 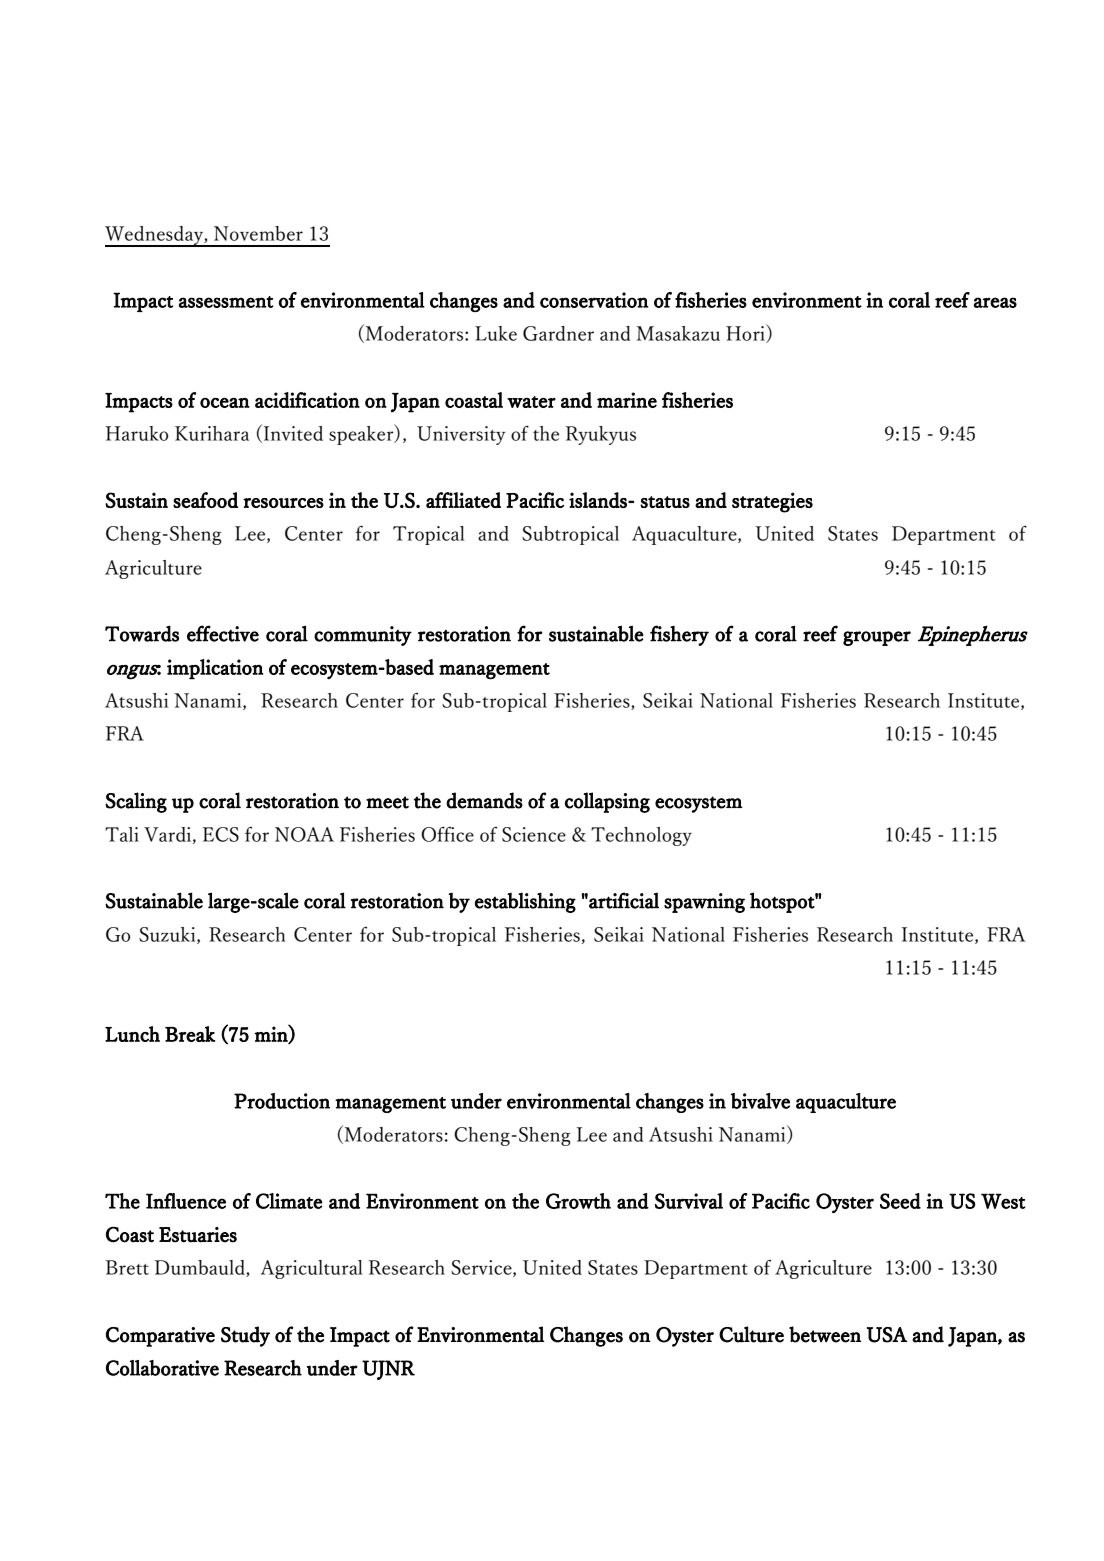 What do you see at coordinates (190, 1034) in the screenshot?
I see `Break` at bounding box center [190, 1034].
